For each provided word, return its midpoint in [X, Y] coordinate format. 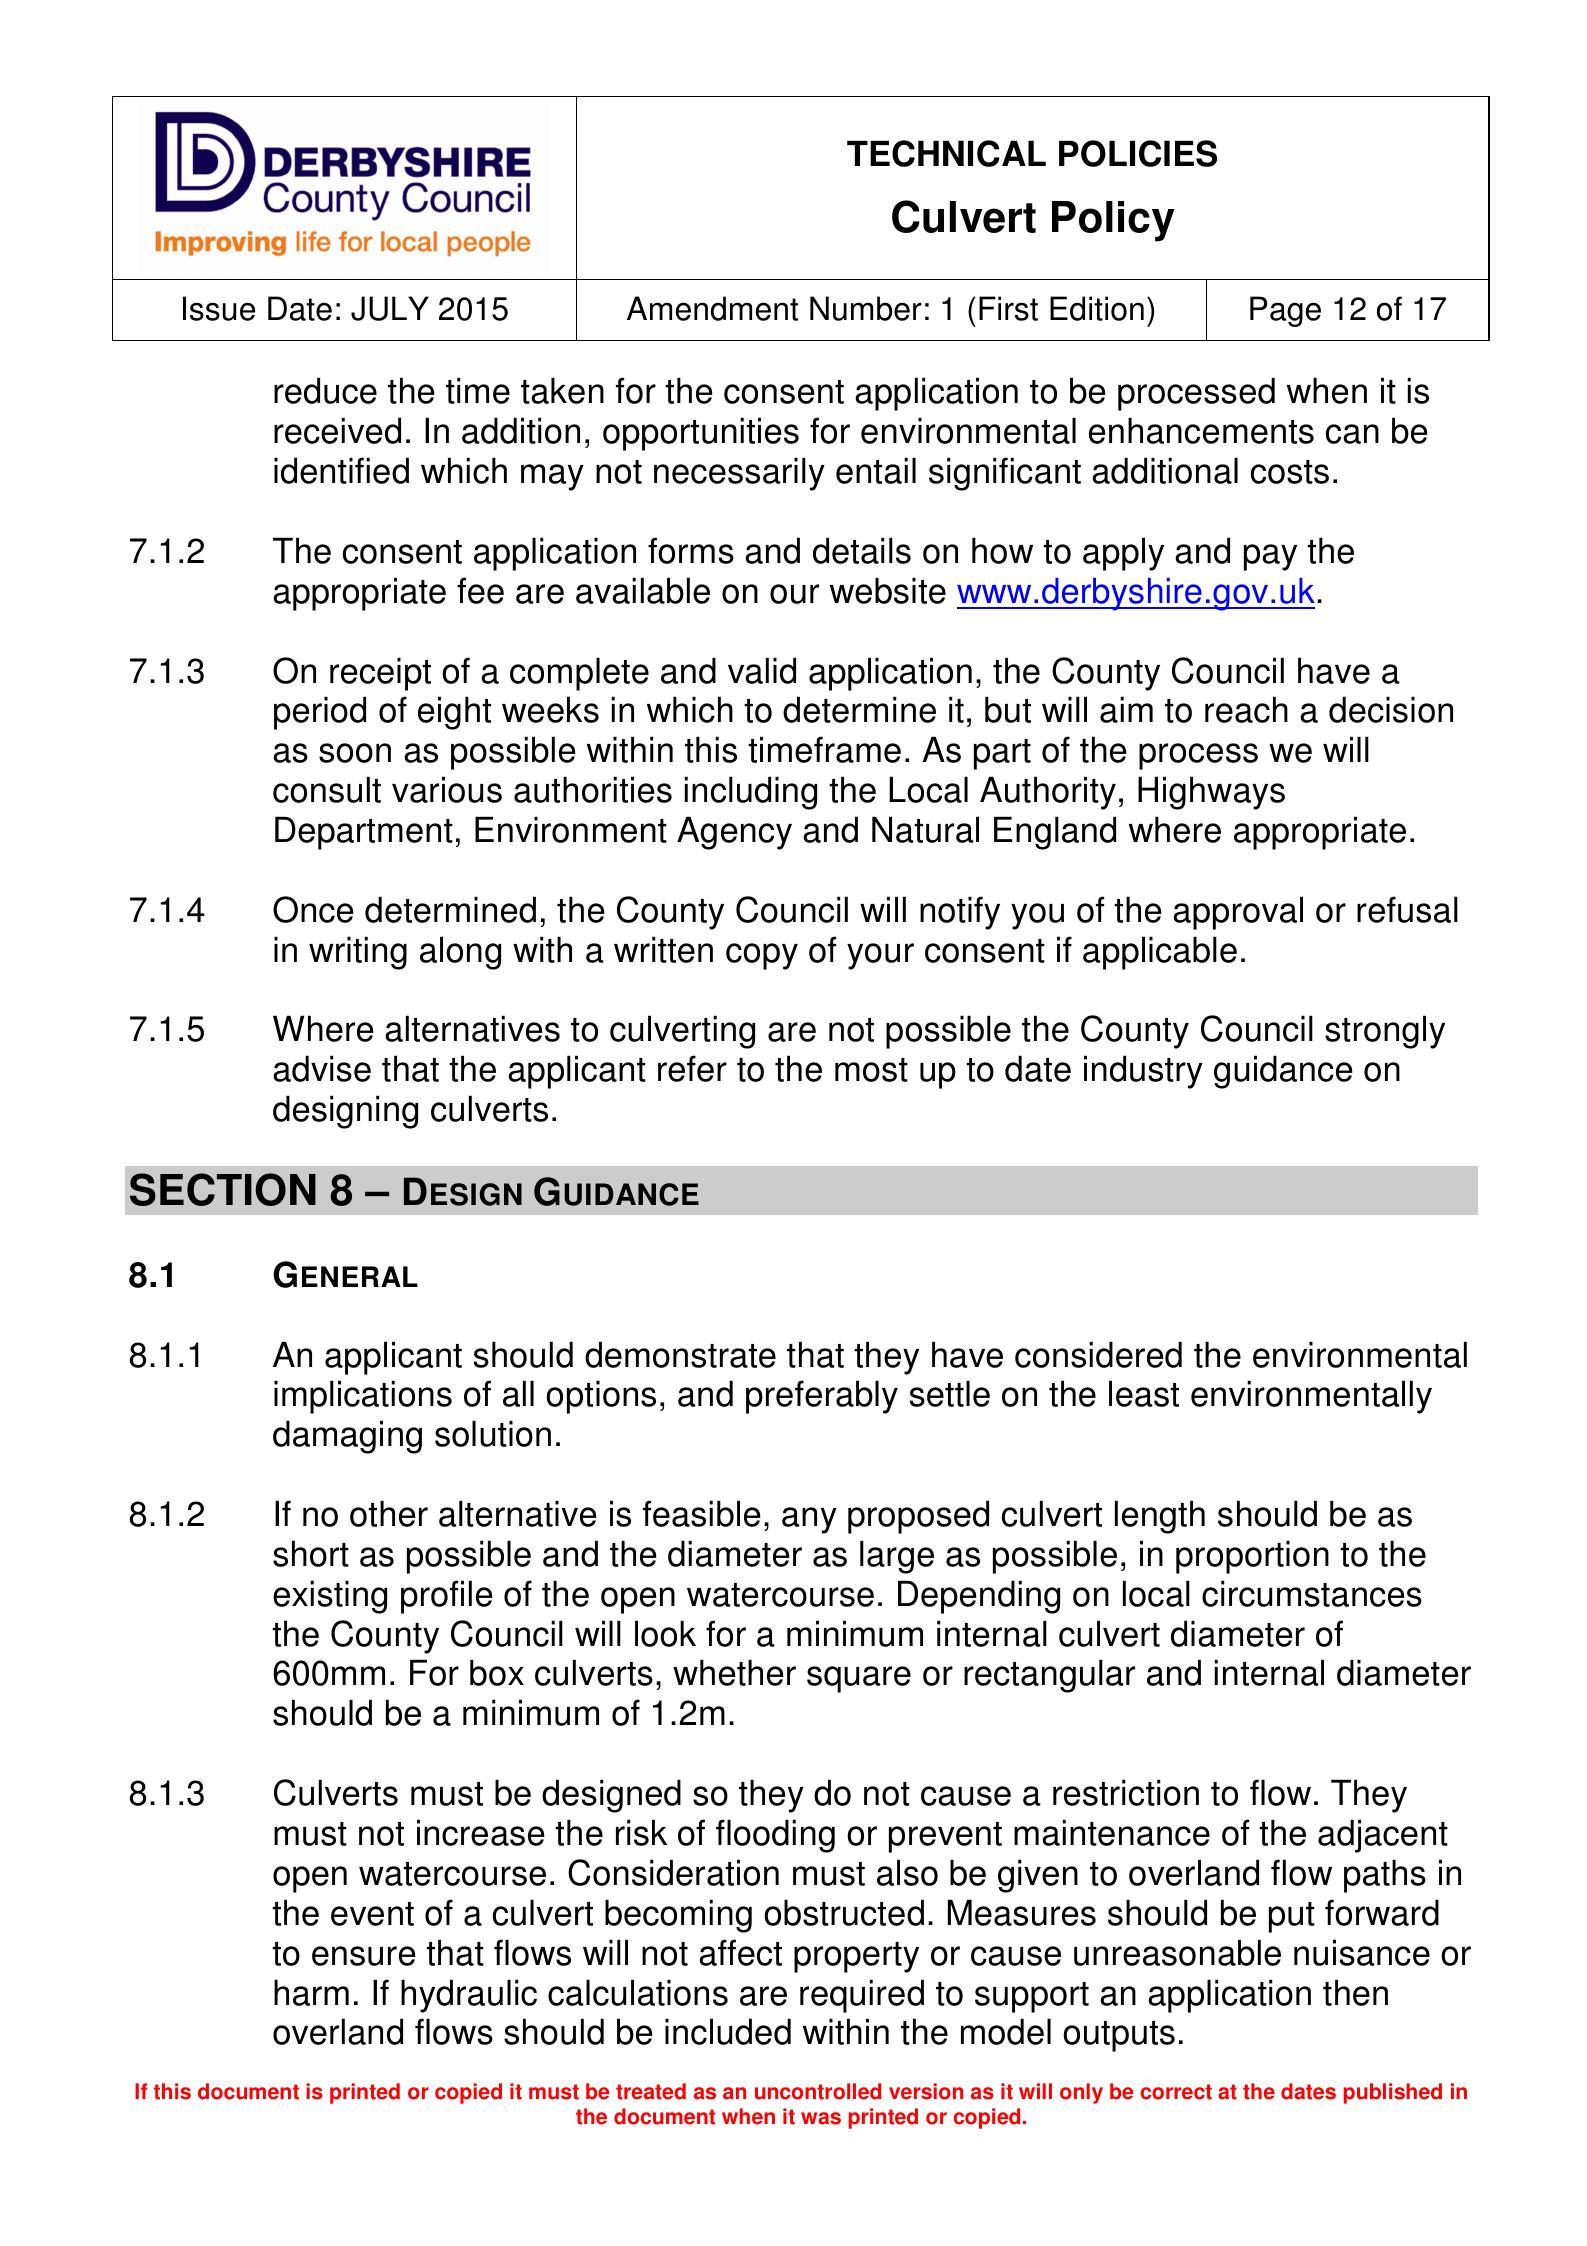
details [862, 550]
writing [358, 953]
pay [1270, 557]
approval [1238, 913]
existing [330, 1597]
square [859, 1679]
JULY [390, 308]
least [1144, 1393]
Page [1285, 311]
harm [311, 1992]
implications [363, 1397]
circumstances [1312, 1593]
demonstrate [680, 1354]
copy [762, 956]
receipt [380, 674]
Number [866, 308]
